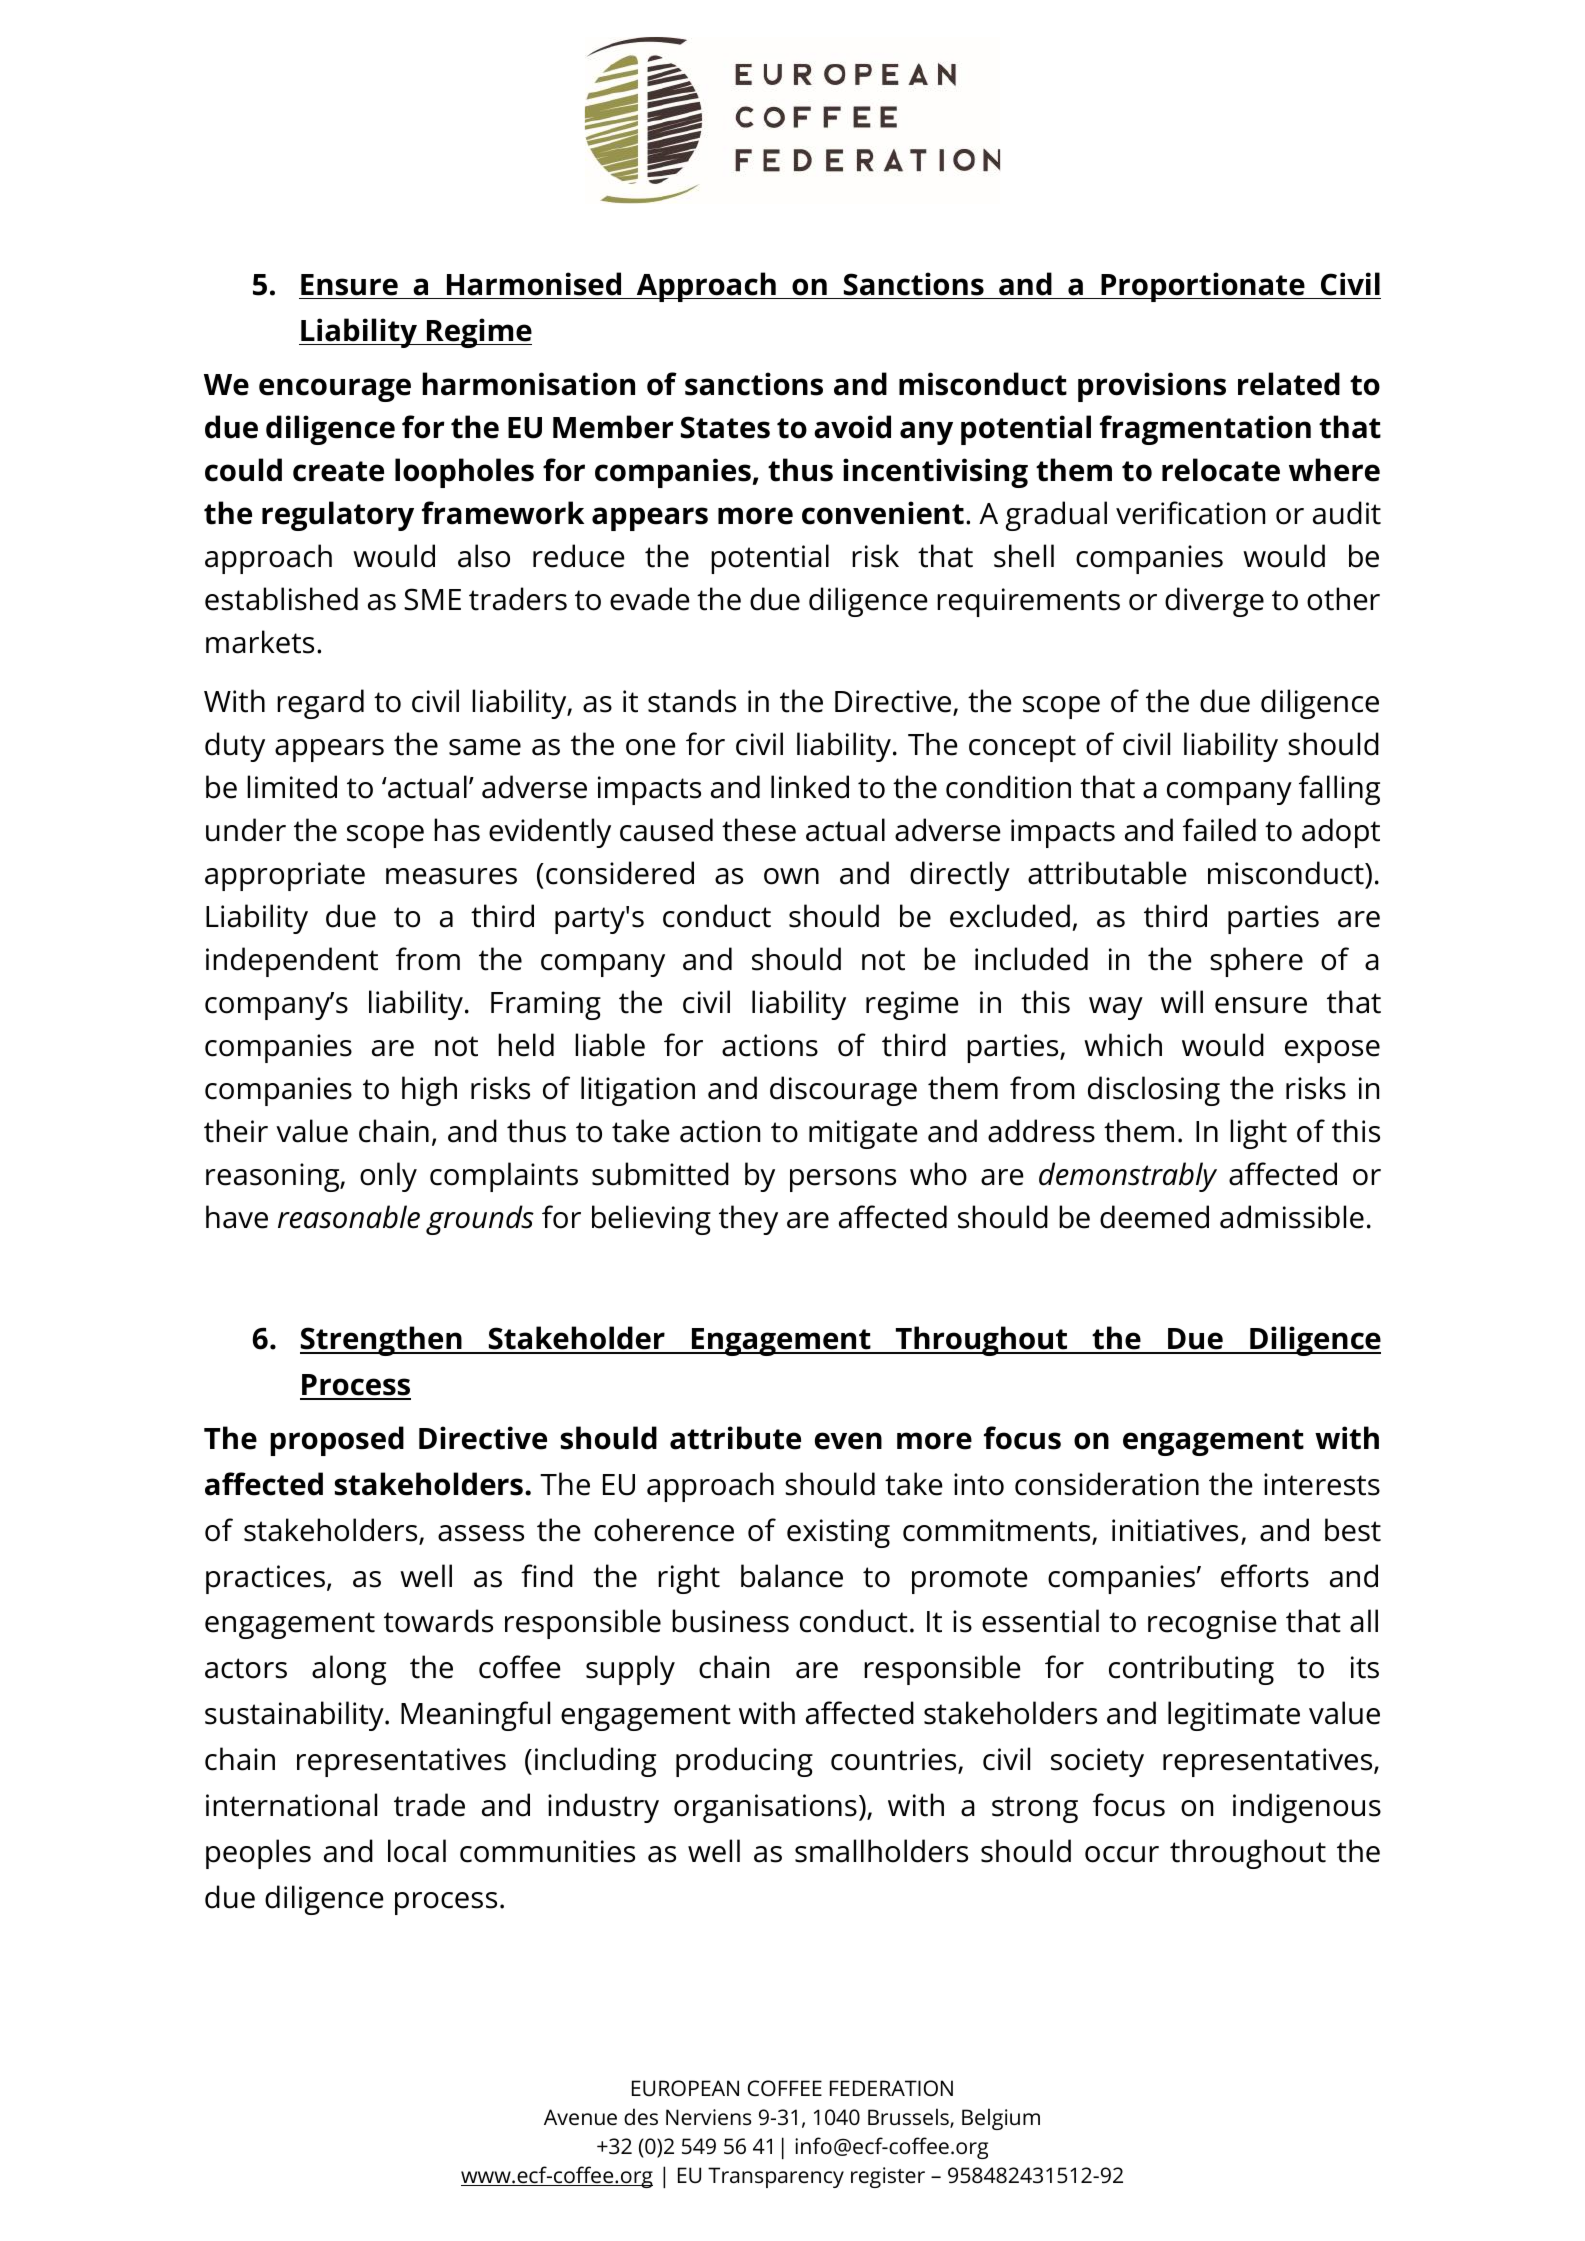 The height and width of the image is (2241, 1585). What do you see at coordinates (776, 2177) in the image?
I see `Transparency` at bounding box center [776, 2177].
